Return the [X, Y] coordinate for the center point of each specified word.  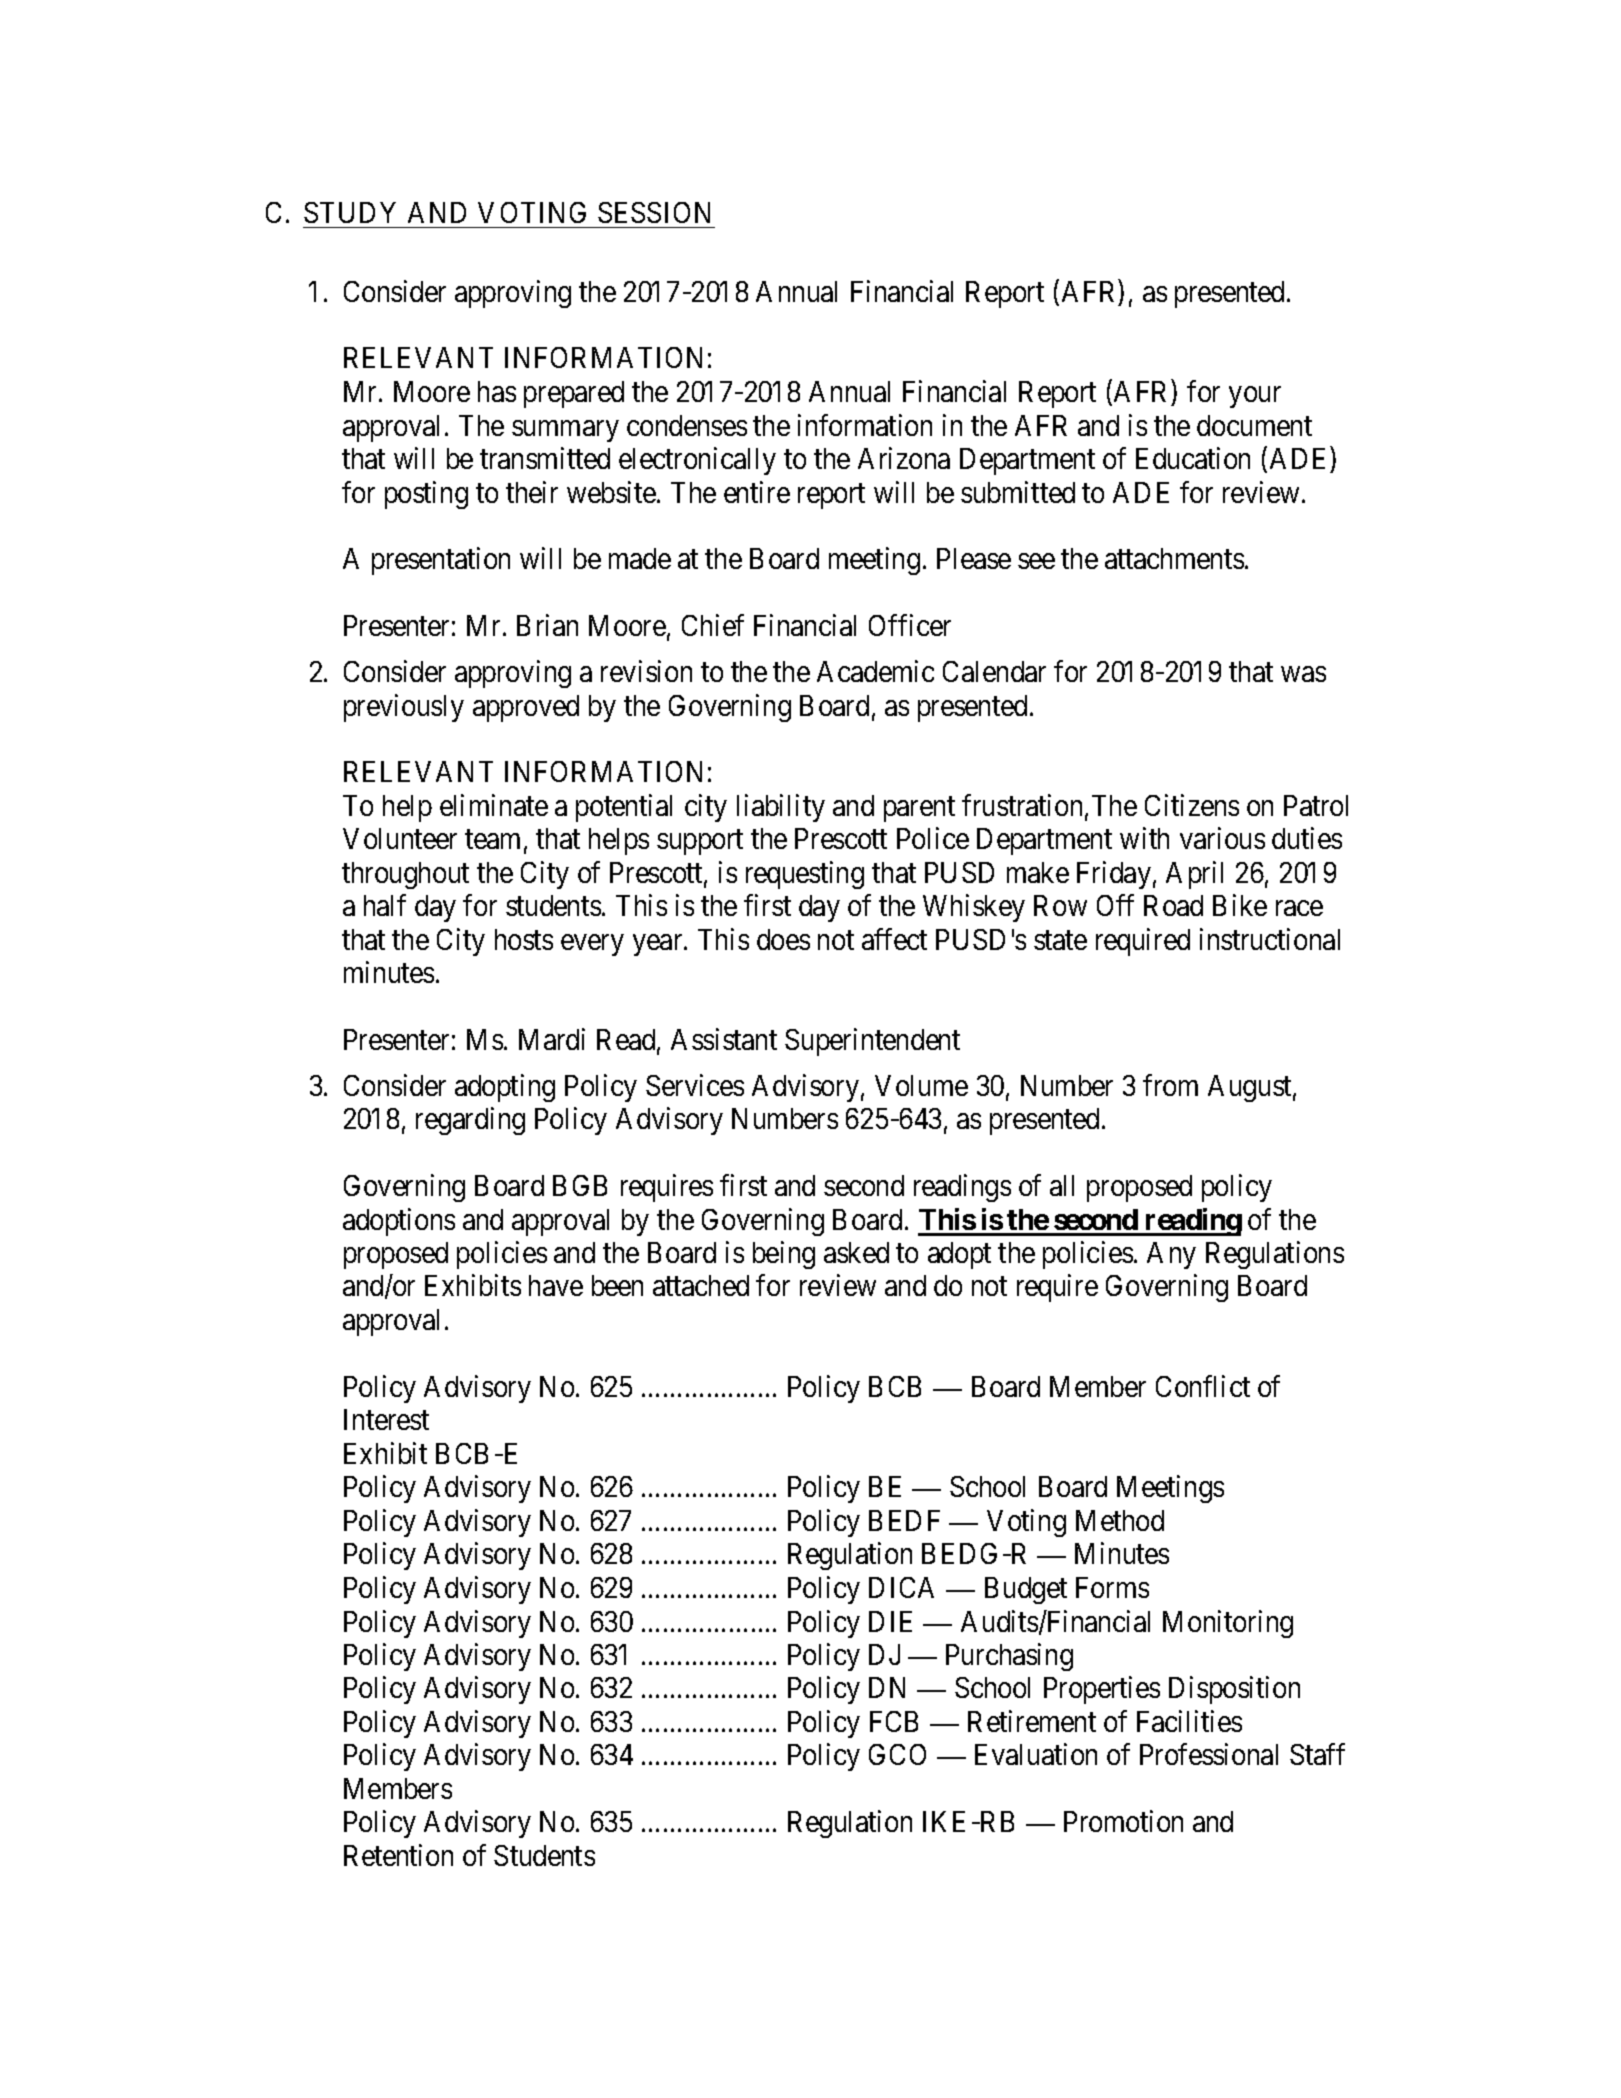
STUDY [350, 212]
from [1170, 1085]
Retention [398, 1855]
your [1255, 397]
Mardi [552, 1039]
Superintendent [872, 1042]
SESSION [654, 212]
